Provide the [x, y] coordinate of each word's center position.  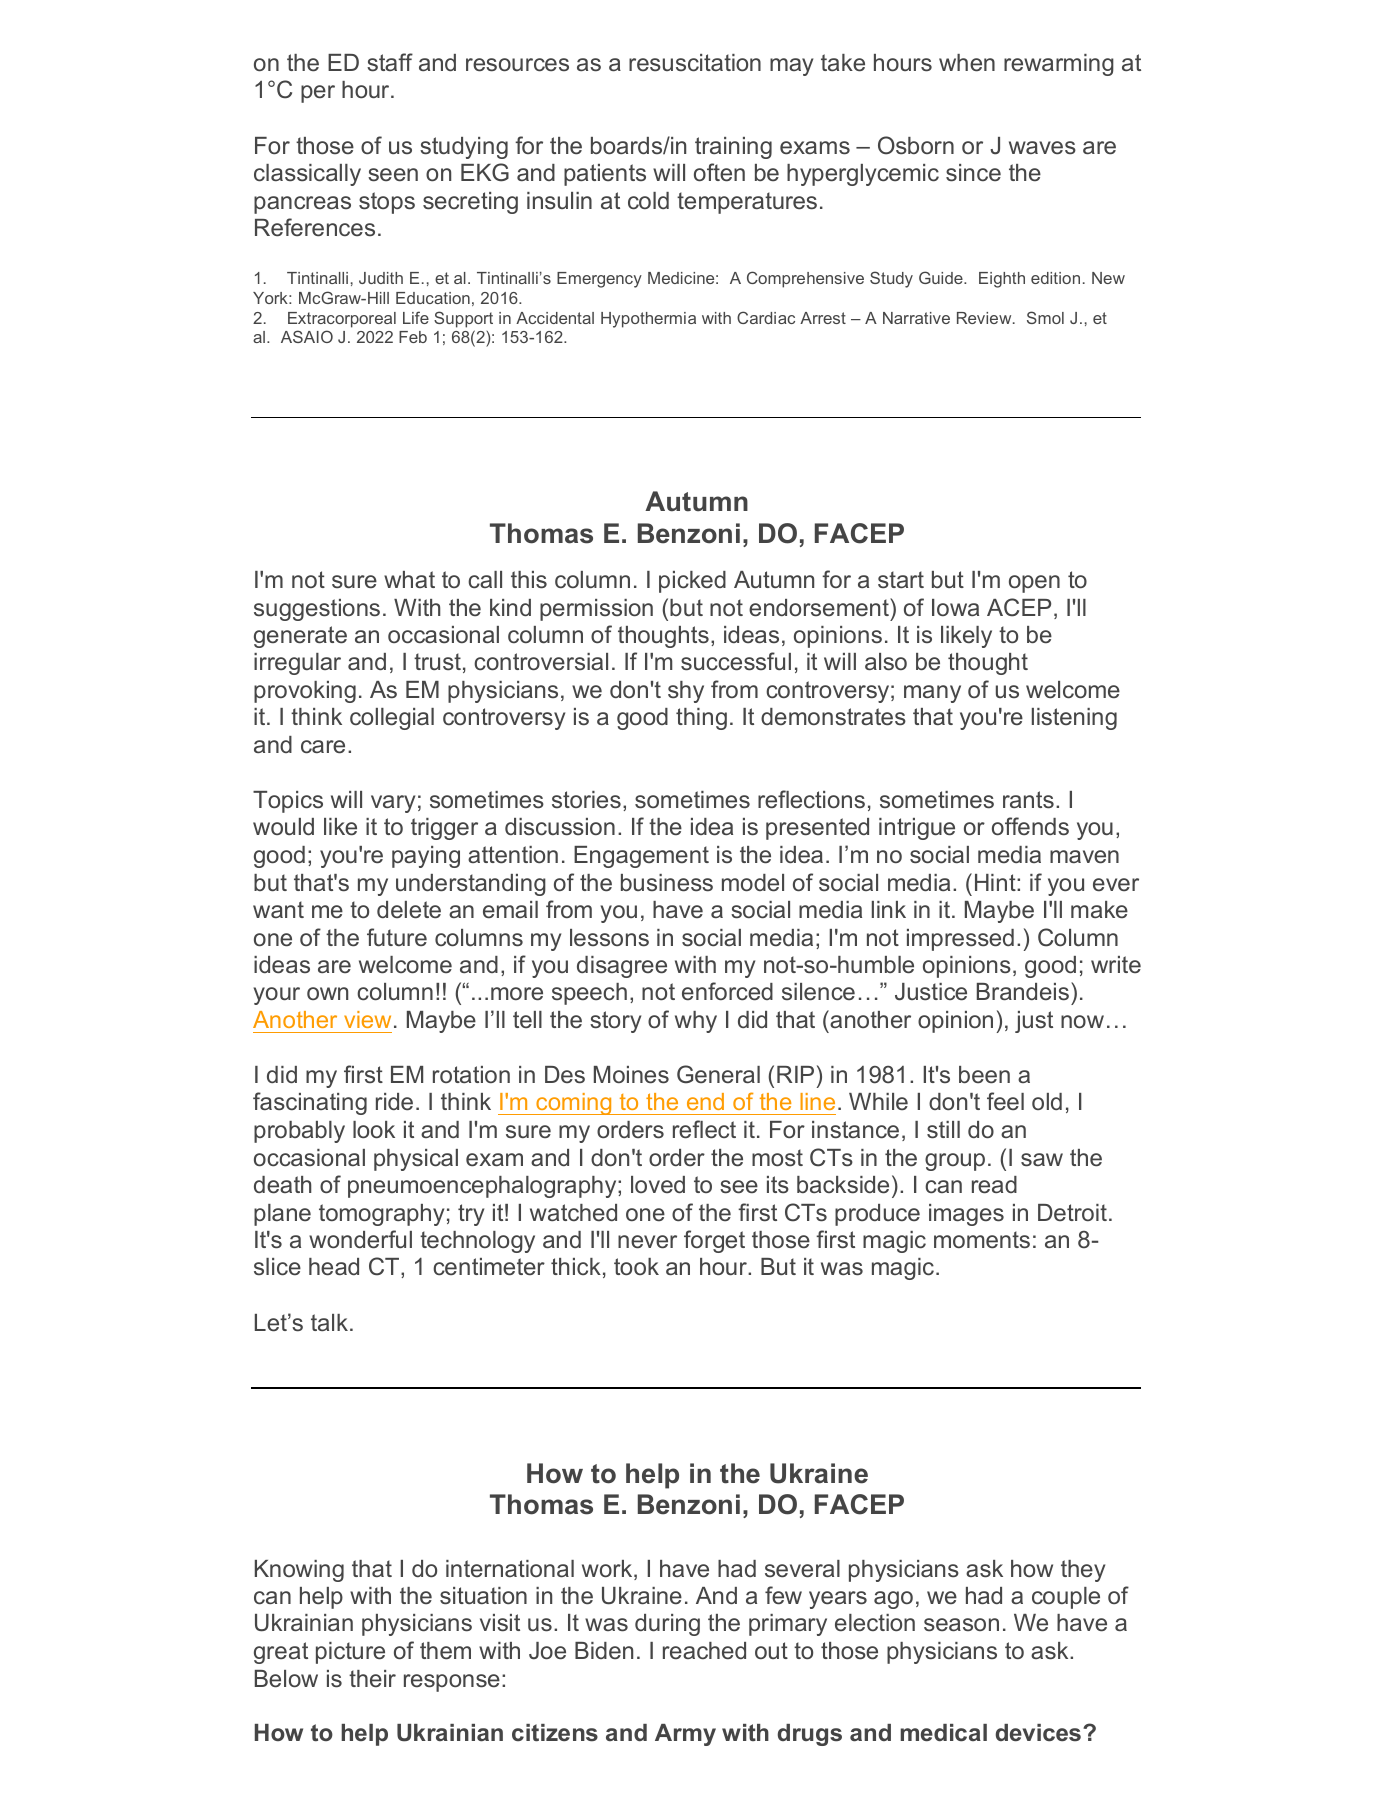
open [1034, 584]
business [667, 883]
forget [714, 1241]
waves [1042, 148]
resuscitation [695, 63]
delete [409, 910]
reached [704, 1650]
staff [390, 62]
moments [982, 1240]
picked [692, 582]
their [372, 1678]
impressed [960, 940]
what [409, 579]
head [334, 1267]
